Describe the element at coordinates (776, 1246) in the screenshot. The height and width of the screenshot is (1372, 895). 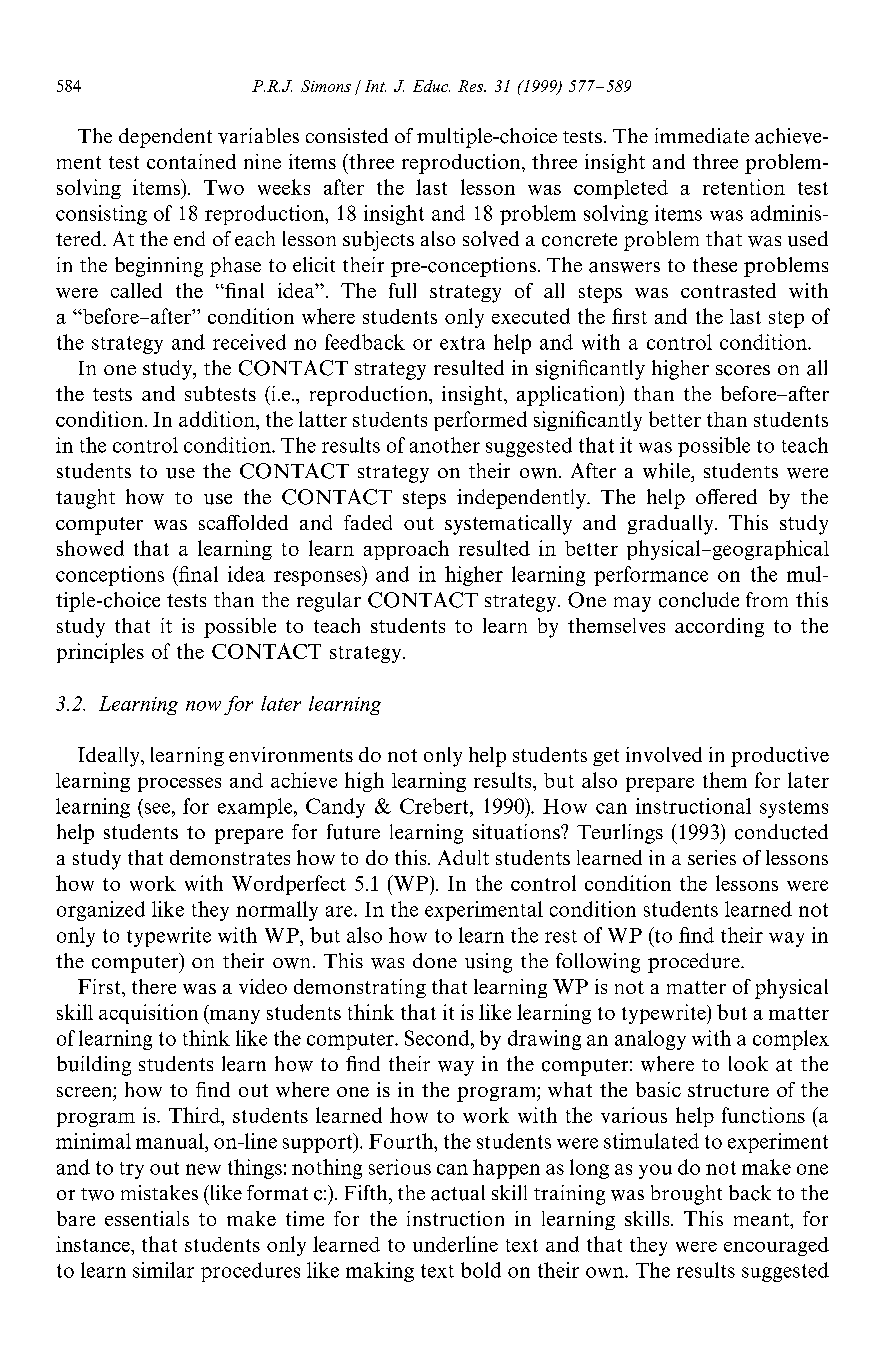
I see `encouraged` at that location.
